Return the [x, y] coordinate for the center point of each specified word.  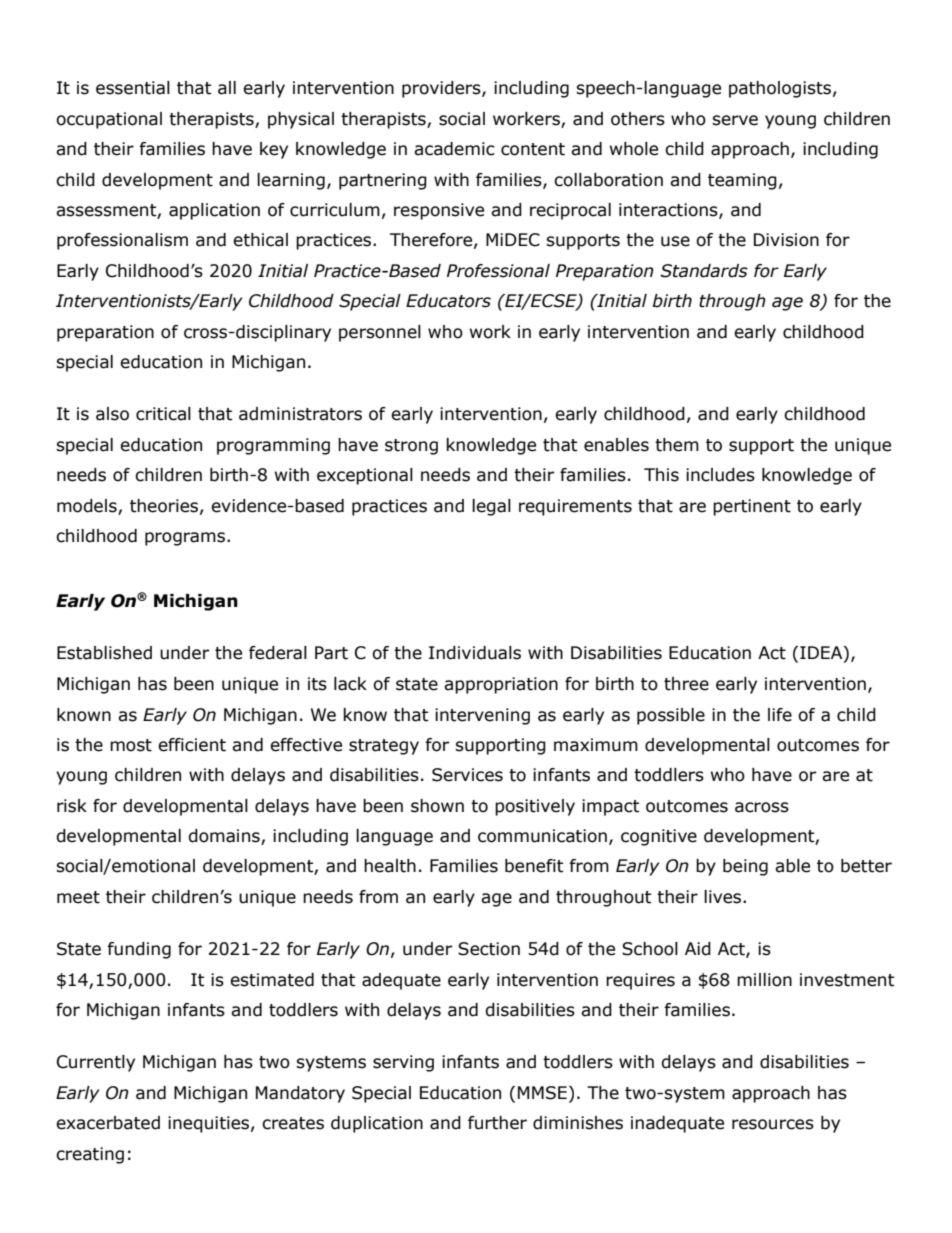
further [497, 1123]
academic [454, 149]
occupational [109, 120]
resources [773, 1124]
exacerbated [108, 1123]
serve [735, 120]
